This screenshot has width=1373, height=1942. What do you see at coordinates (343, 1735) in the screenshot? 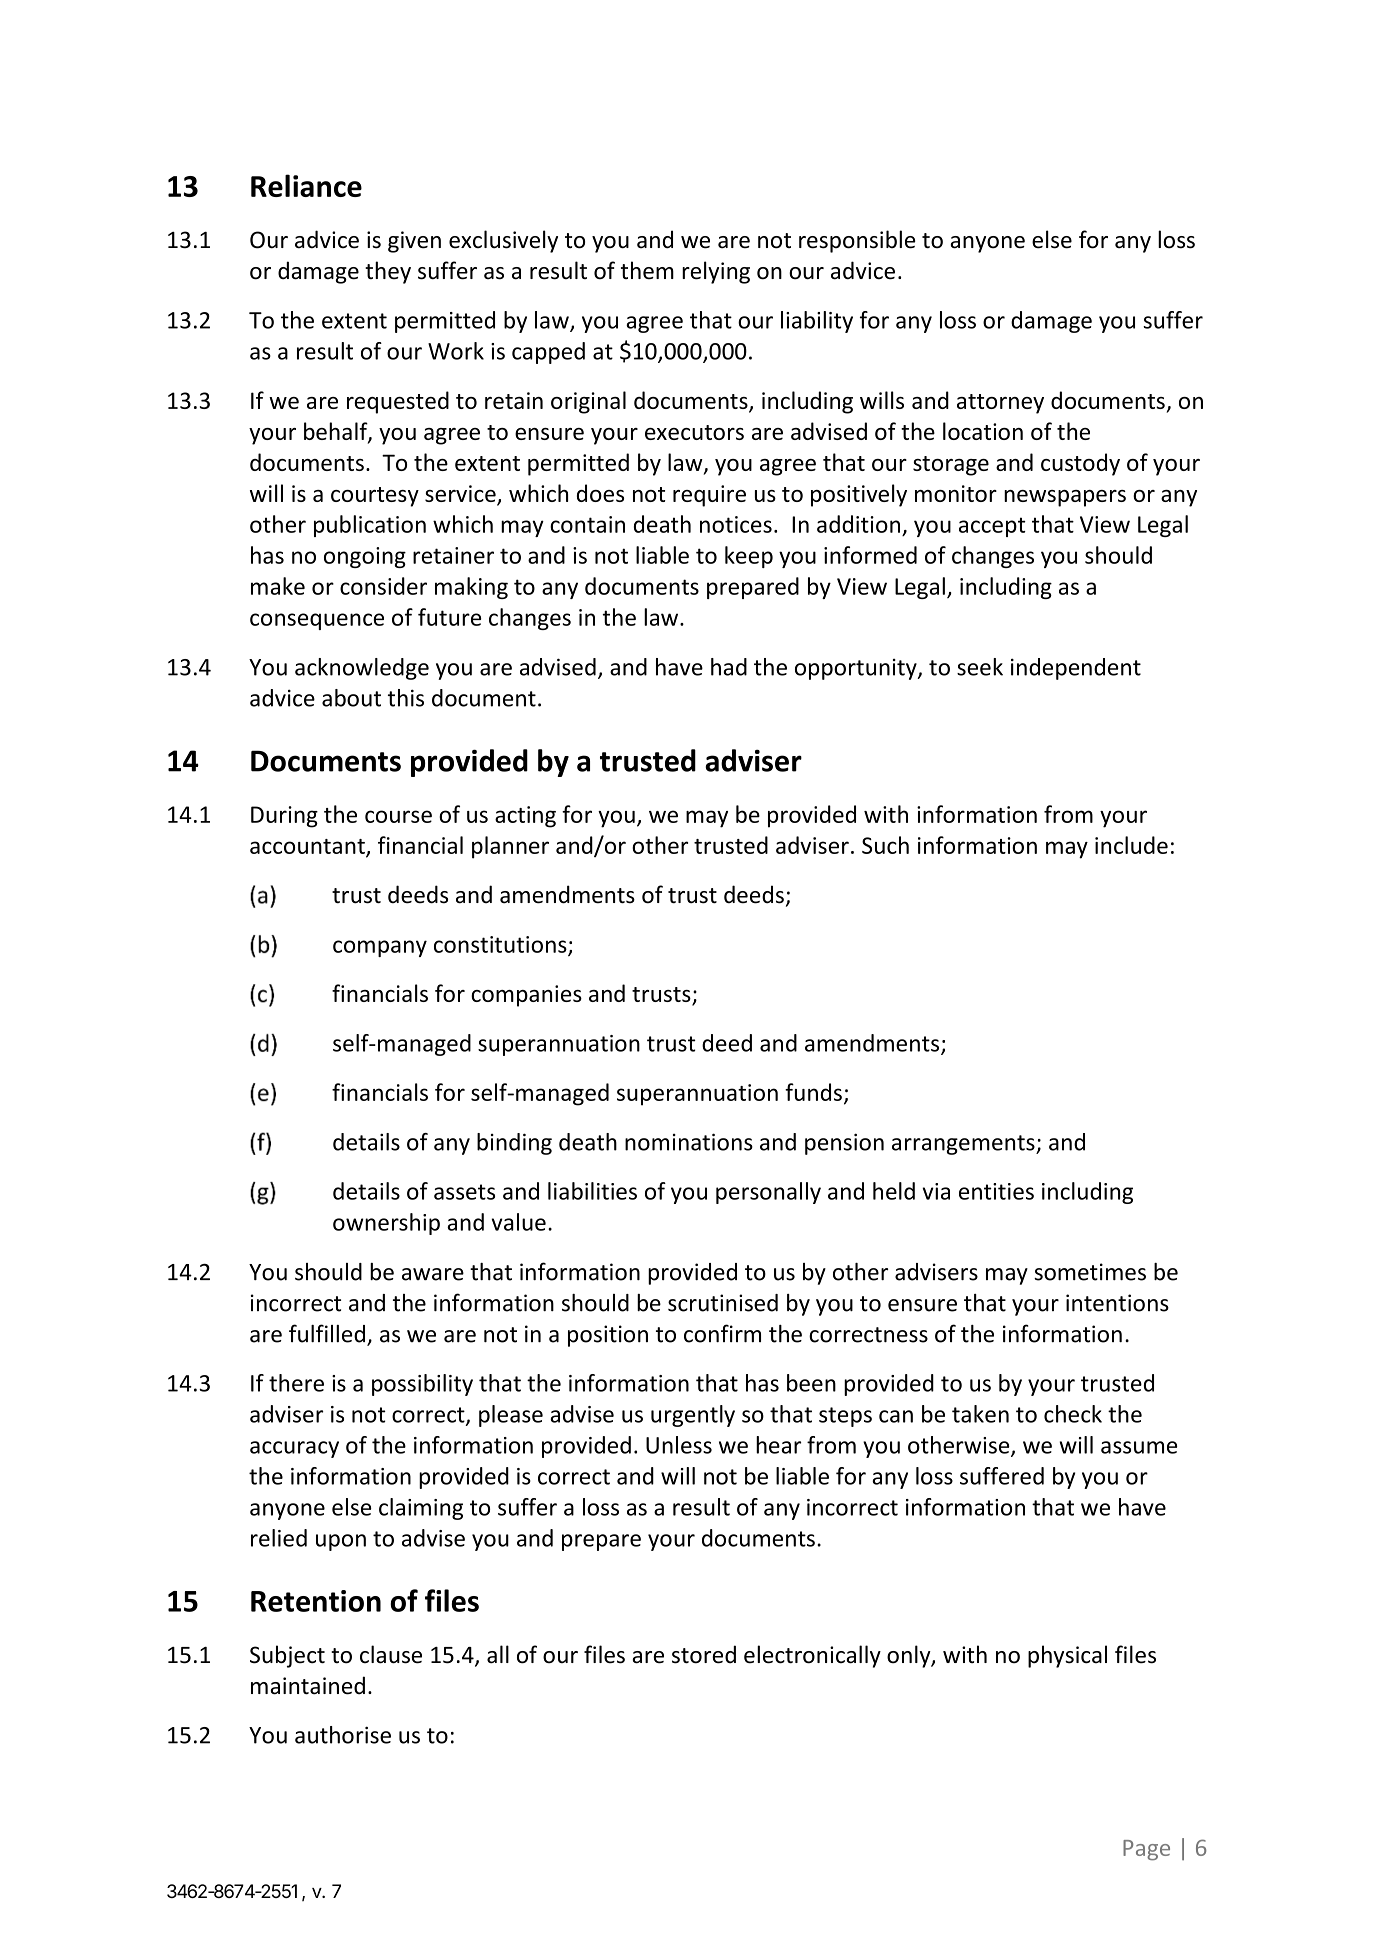
I see `authorise` at bounding box center [343, 1735].
